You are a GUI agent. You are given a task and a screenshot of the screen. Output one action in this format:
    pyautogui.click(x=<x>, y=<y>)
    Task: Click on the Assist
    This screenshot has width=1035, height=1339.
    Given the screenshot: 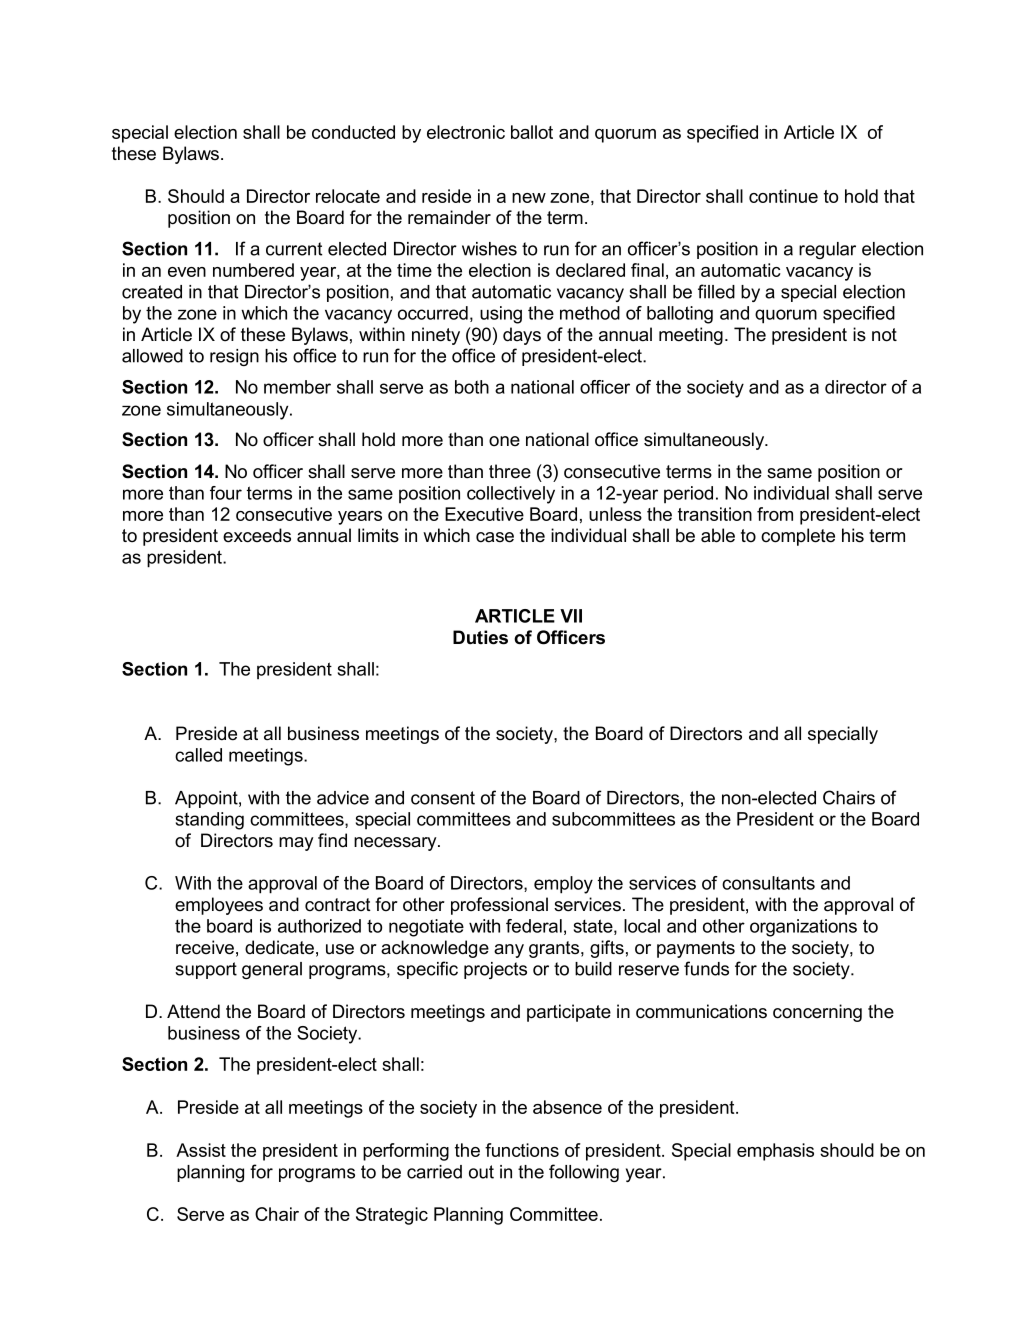 What is the action you would take?
    pyautogui.click(x=201, y=1150)
